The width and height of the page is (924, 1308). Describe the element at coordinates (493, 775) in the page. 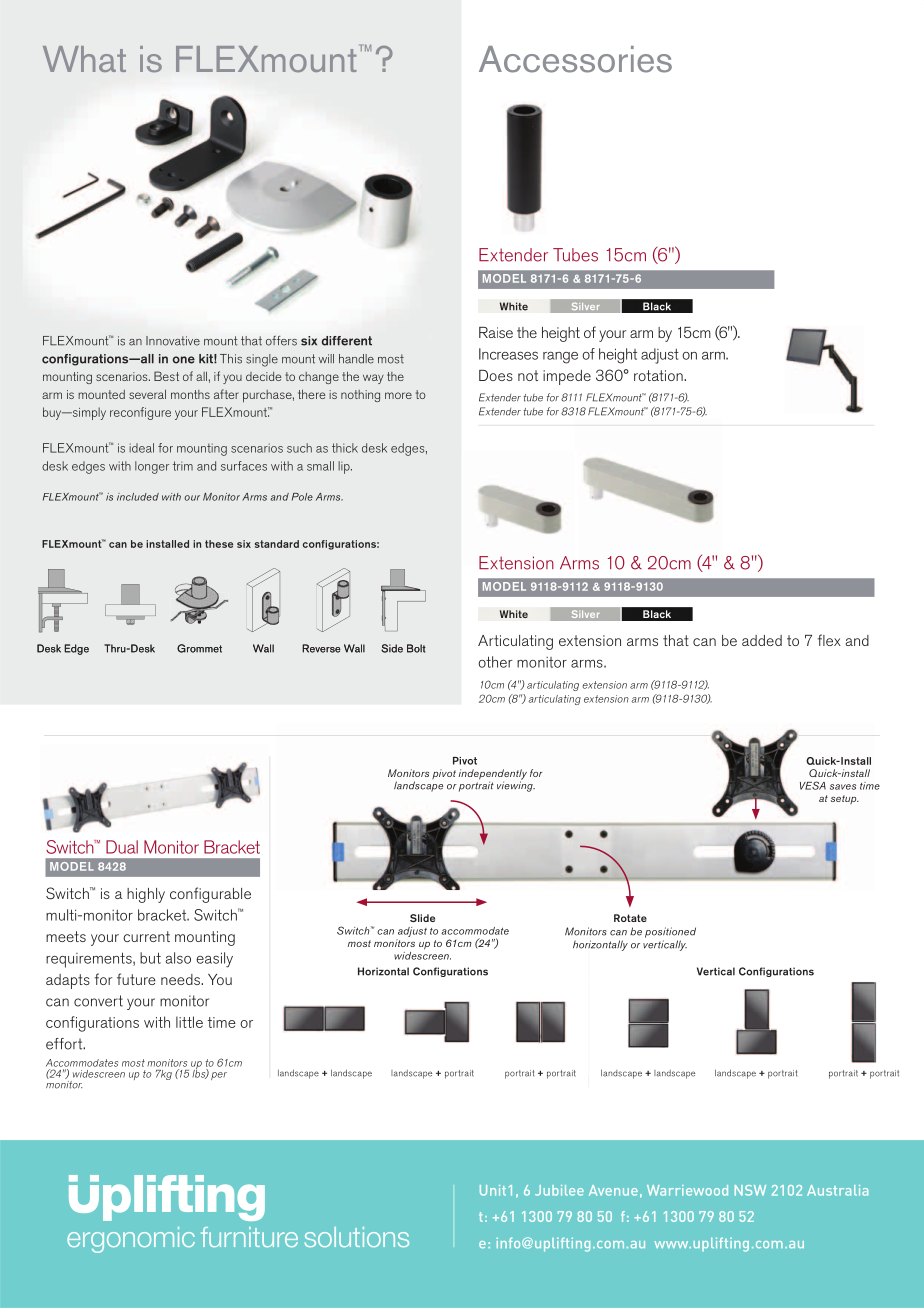

I see `independently` at that location.
